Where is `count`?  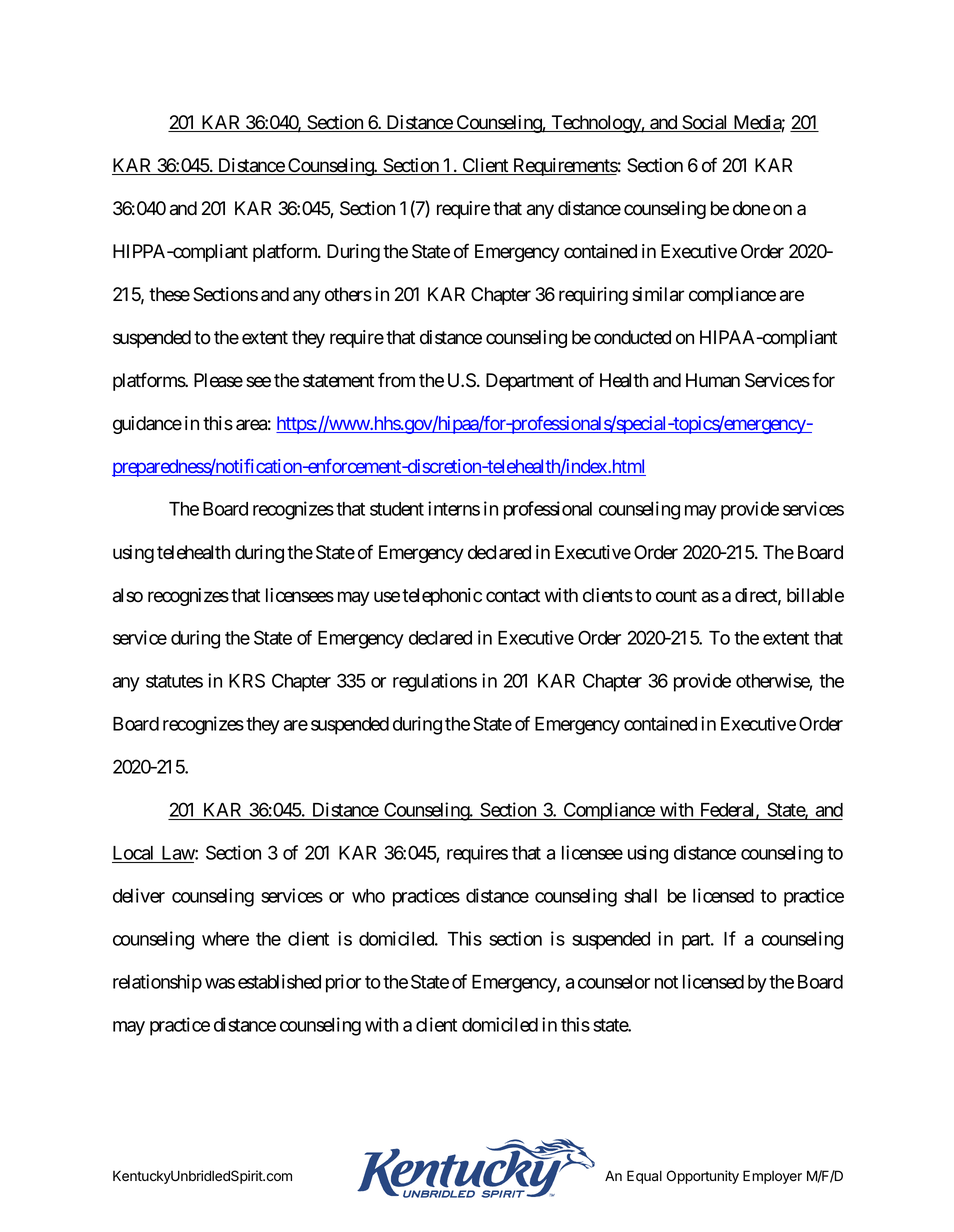
count is located at coordinates (676, 596).
